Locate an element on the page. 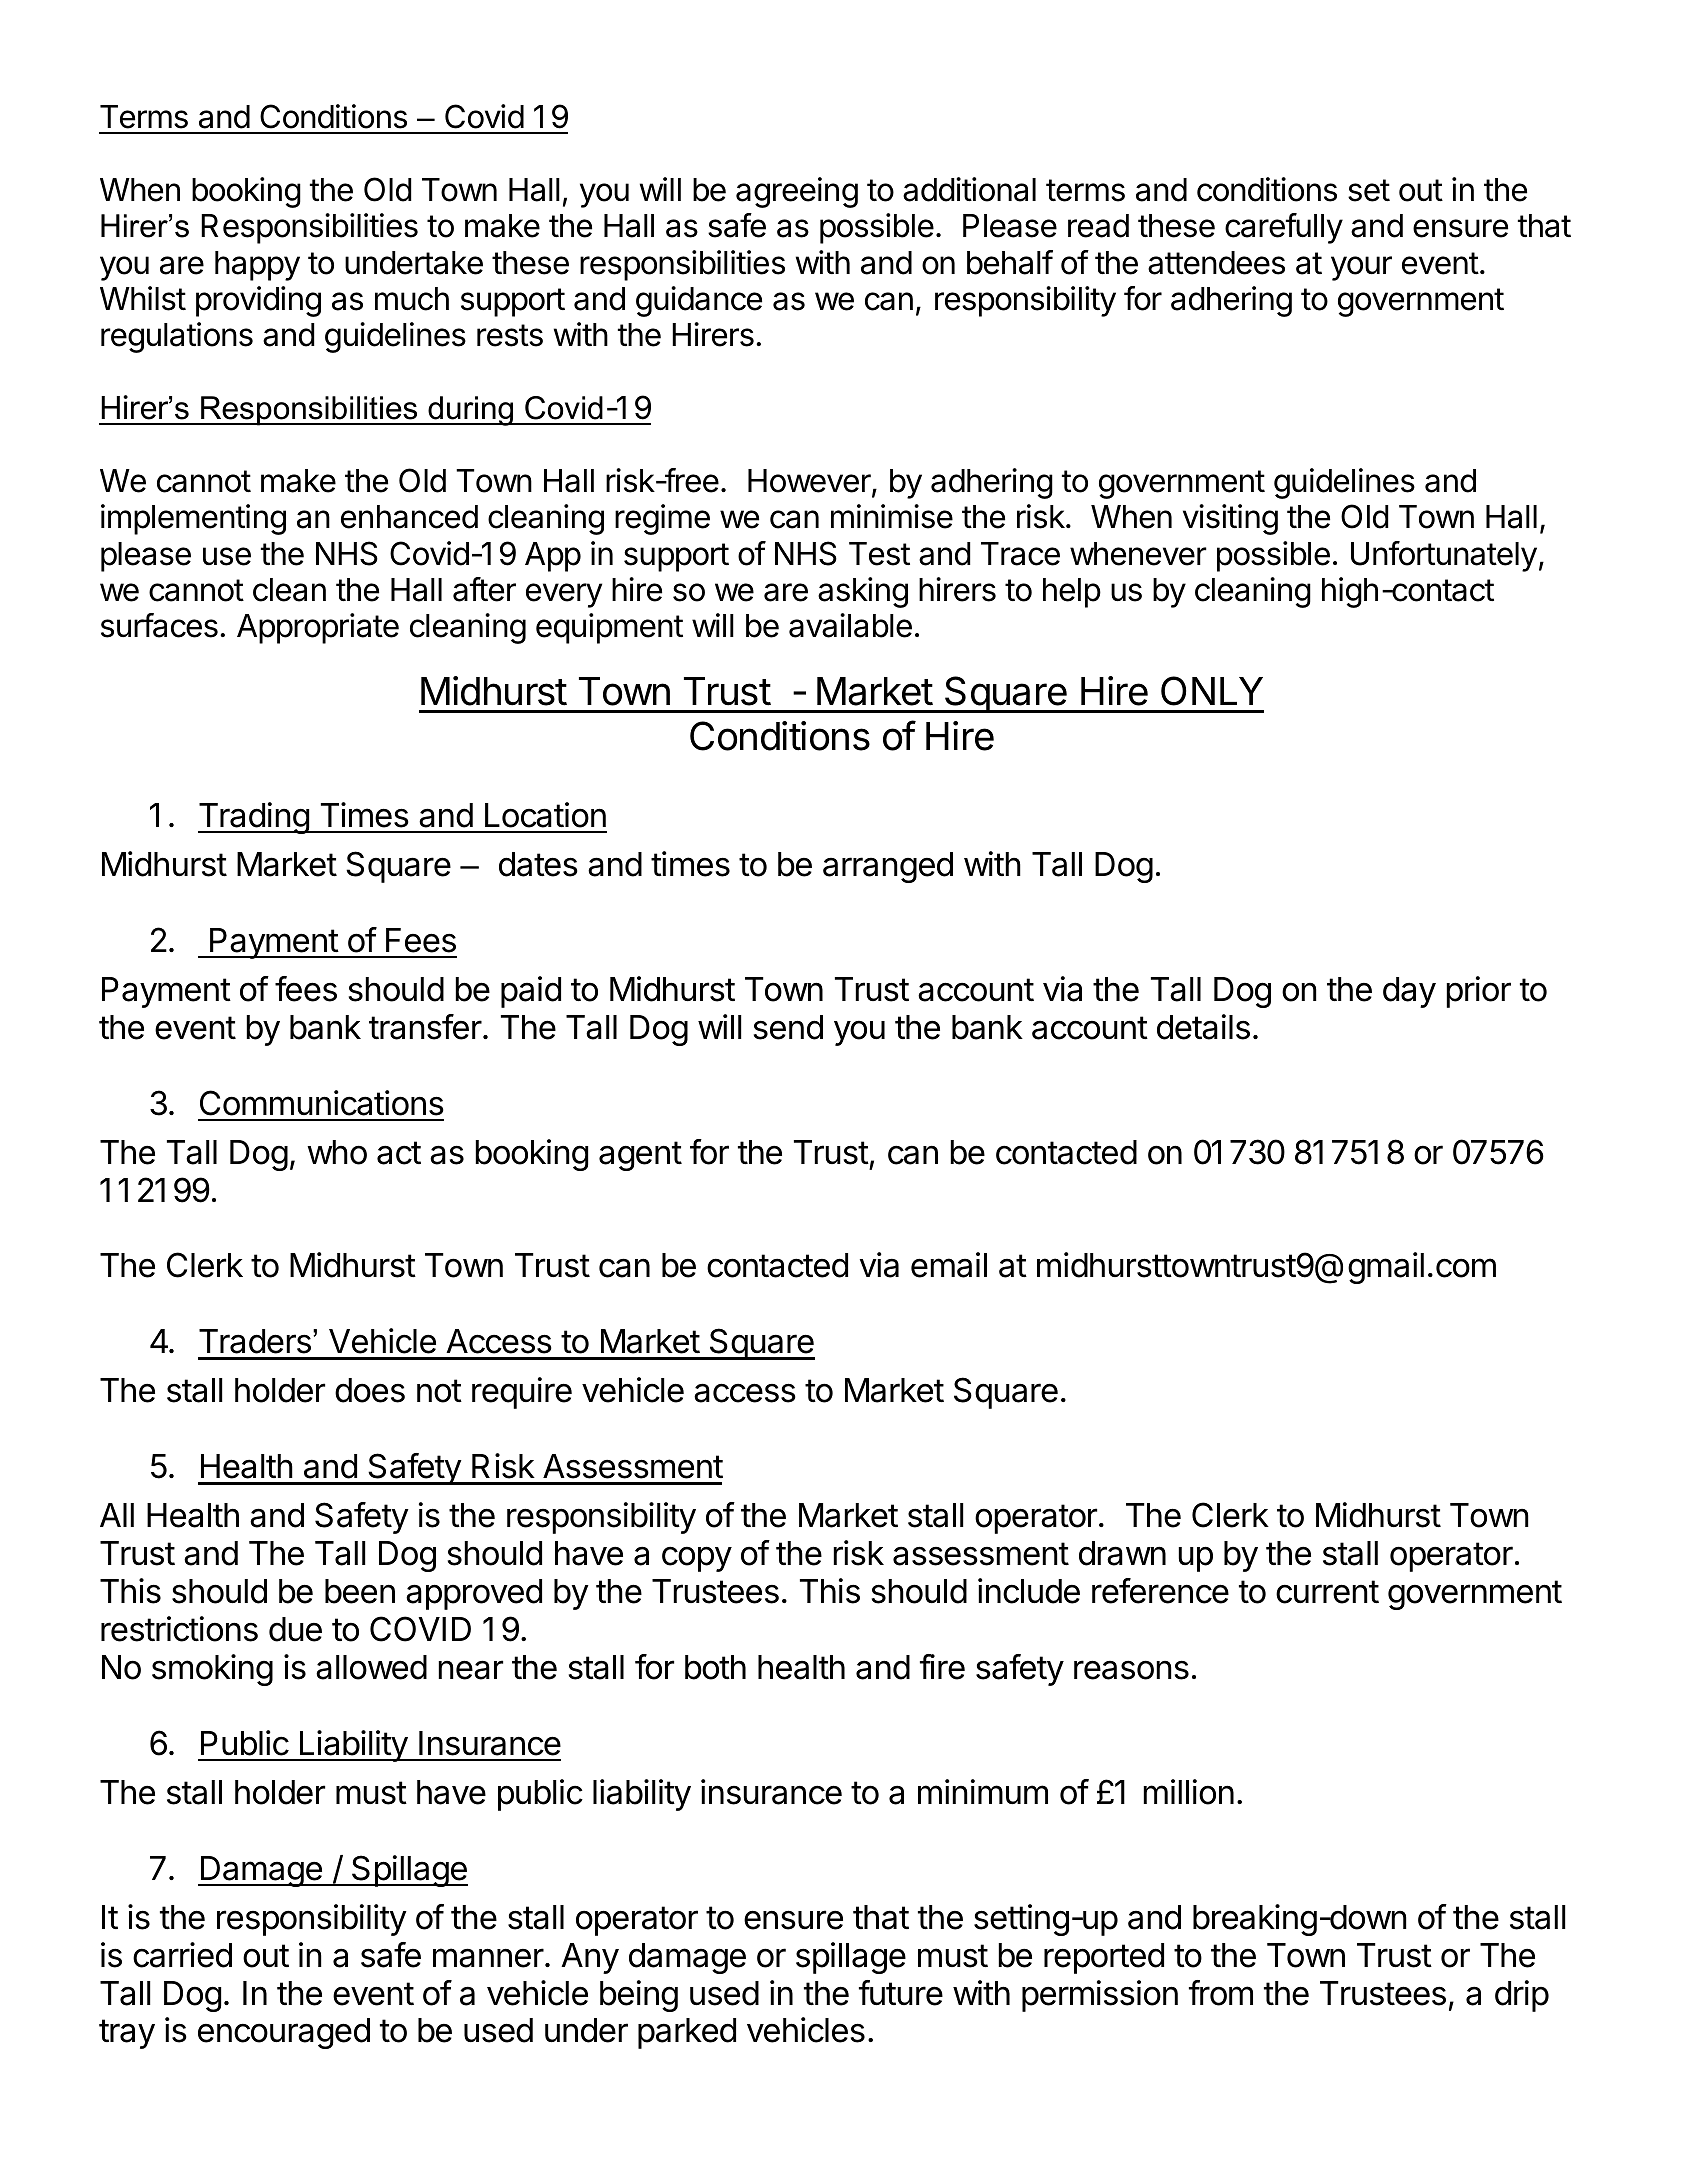 The width and height of the document is (1683, 2178). Appropriate is located at coordinates (318, 628).
